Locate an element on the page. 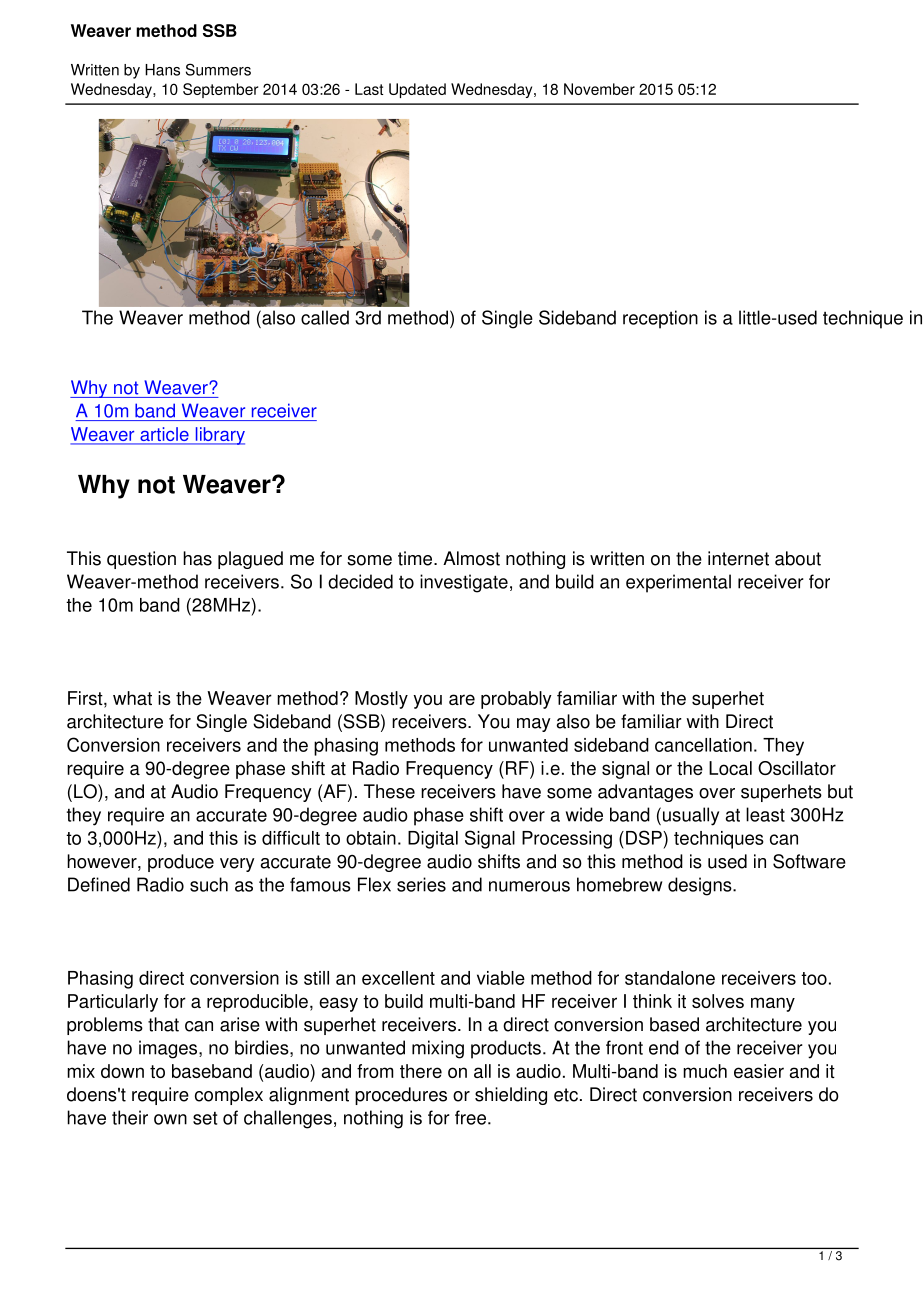 This image has height=1308, width=924. November is located at coordinates (599, 89).
